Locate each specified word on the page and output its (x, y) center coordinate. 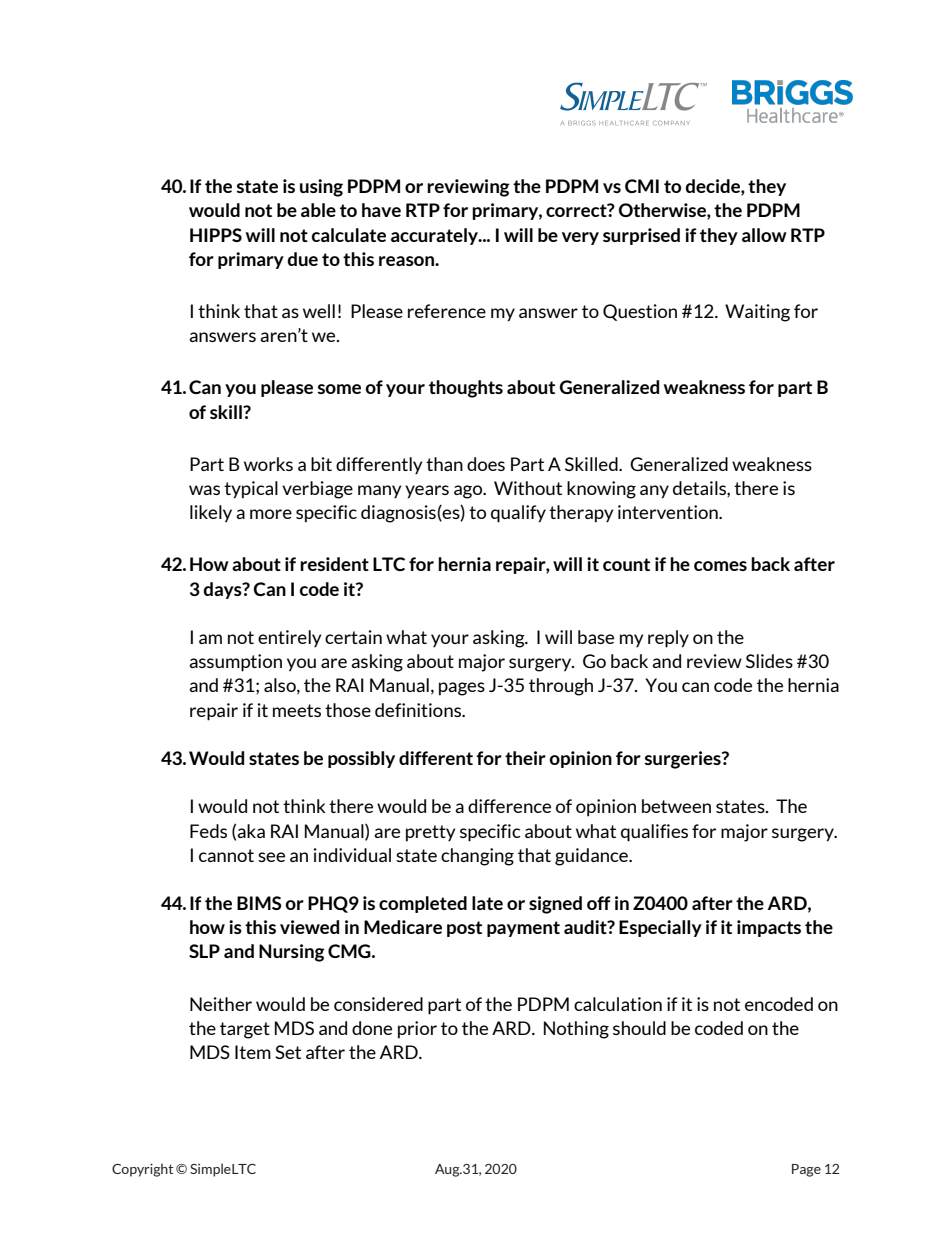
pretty (430, 833)
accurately (436, 236)
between (676, 806)
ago (469, 492)
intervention (669, 512)
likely (211, 514)
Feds (208, 831)
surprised (641, 236)
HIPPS (216, 235)
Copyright (142, 1170)
